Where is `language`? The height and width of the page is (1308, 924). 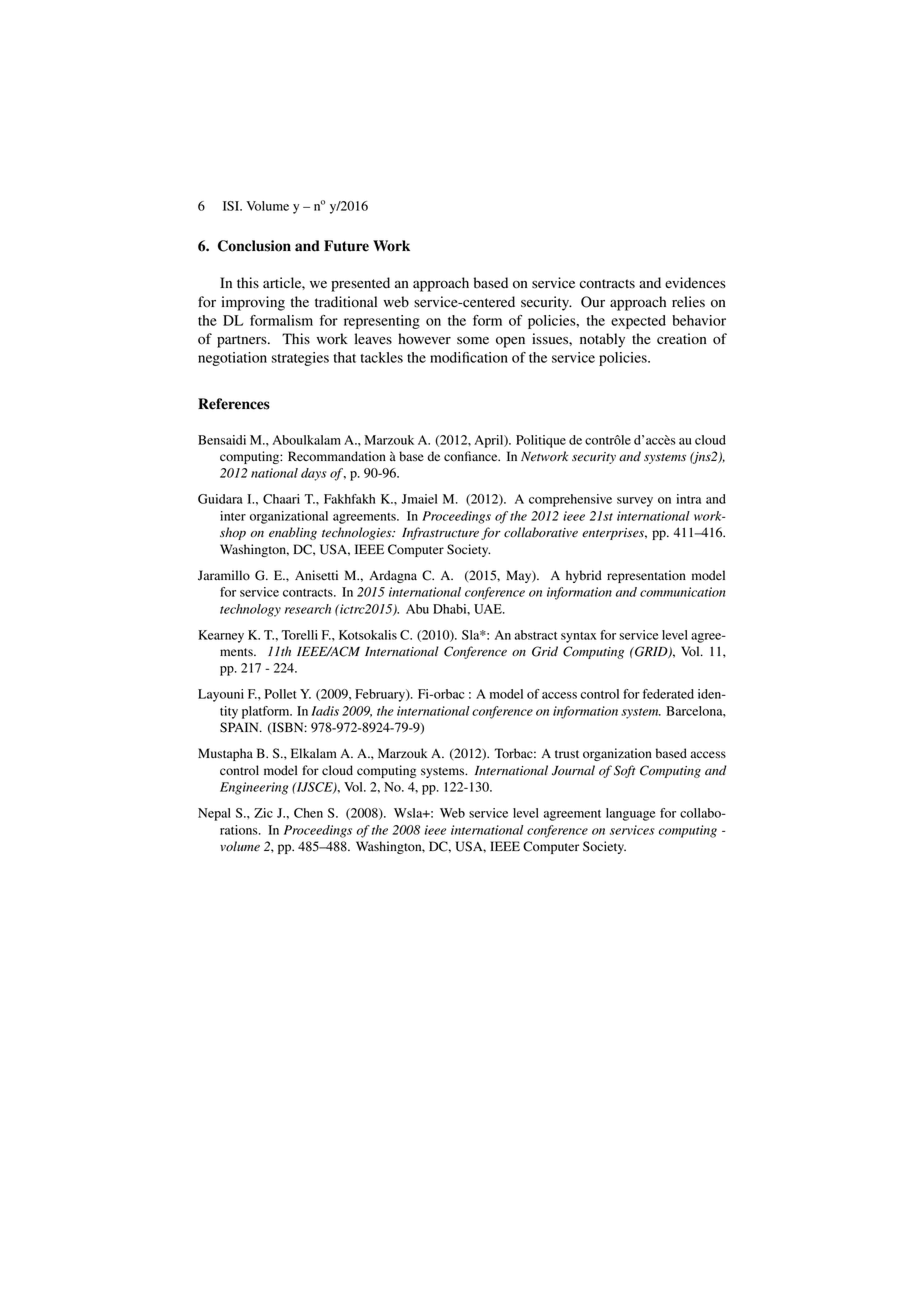
language is located at coordinates (630, 814).
